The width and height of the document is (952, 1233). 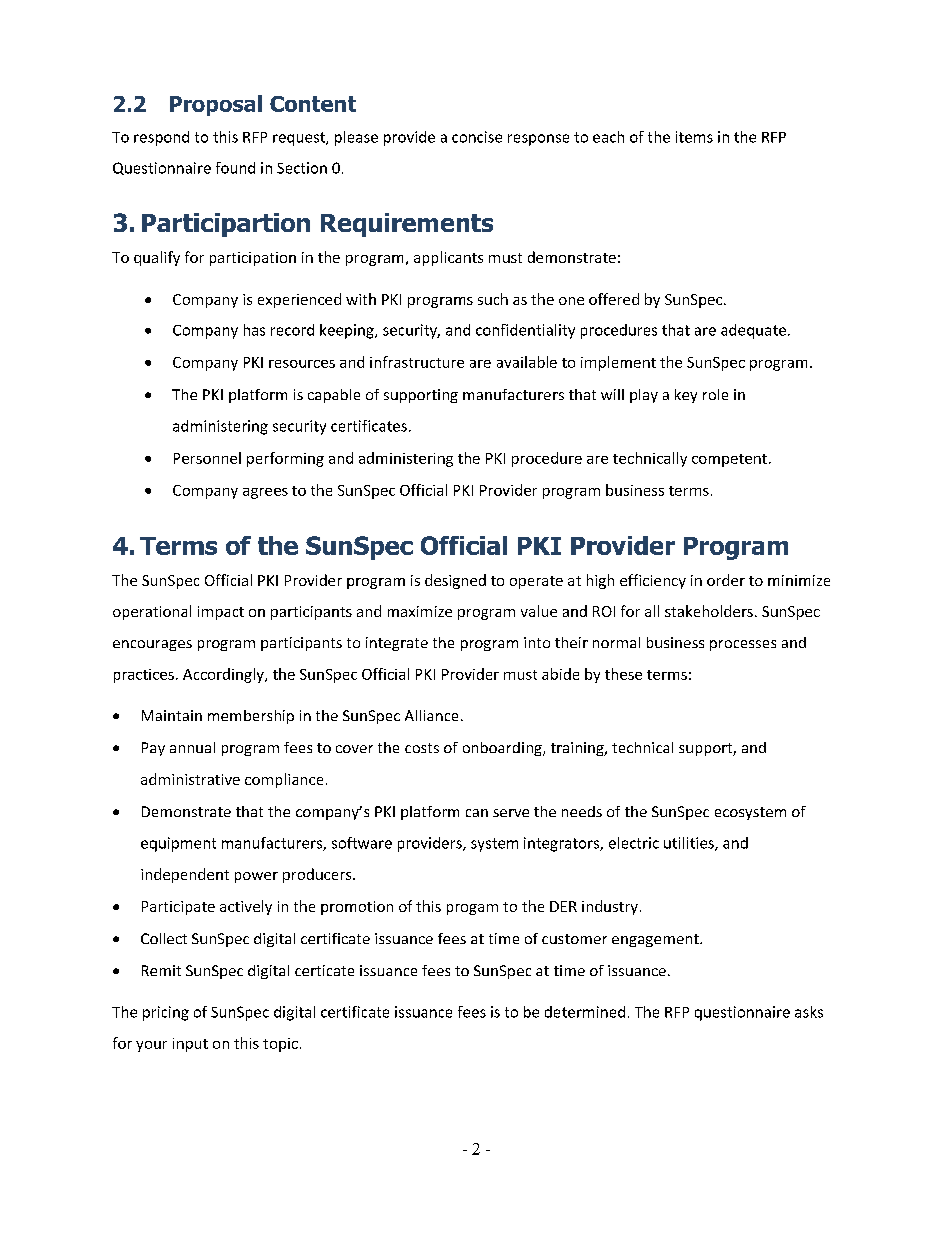 What do you see at coordinates (729, 460) in the document?
I see `competent` at bounding box center [729, 460].
